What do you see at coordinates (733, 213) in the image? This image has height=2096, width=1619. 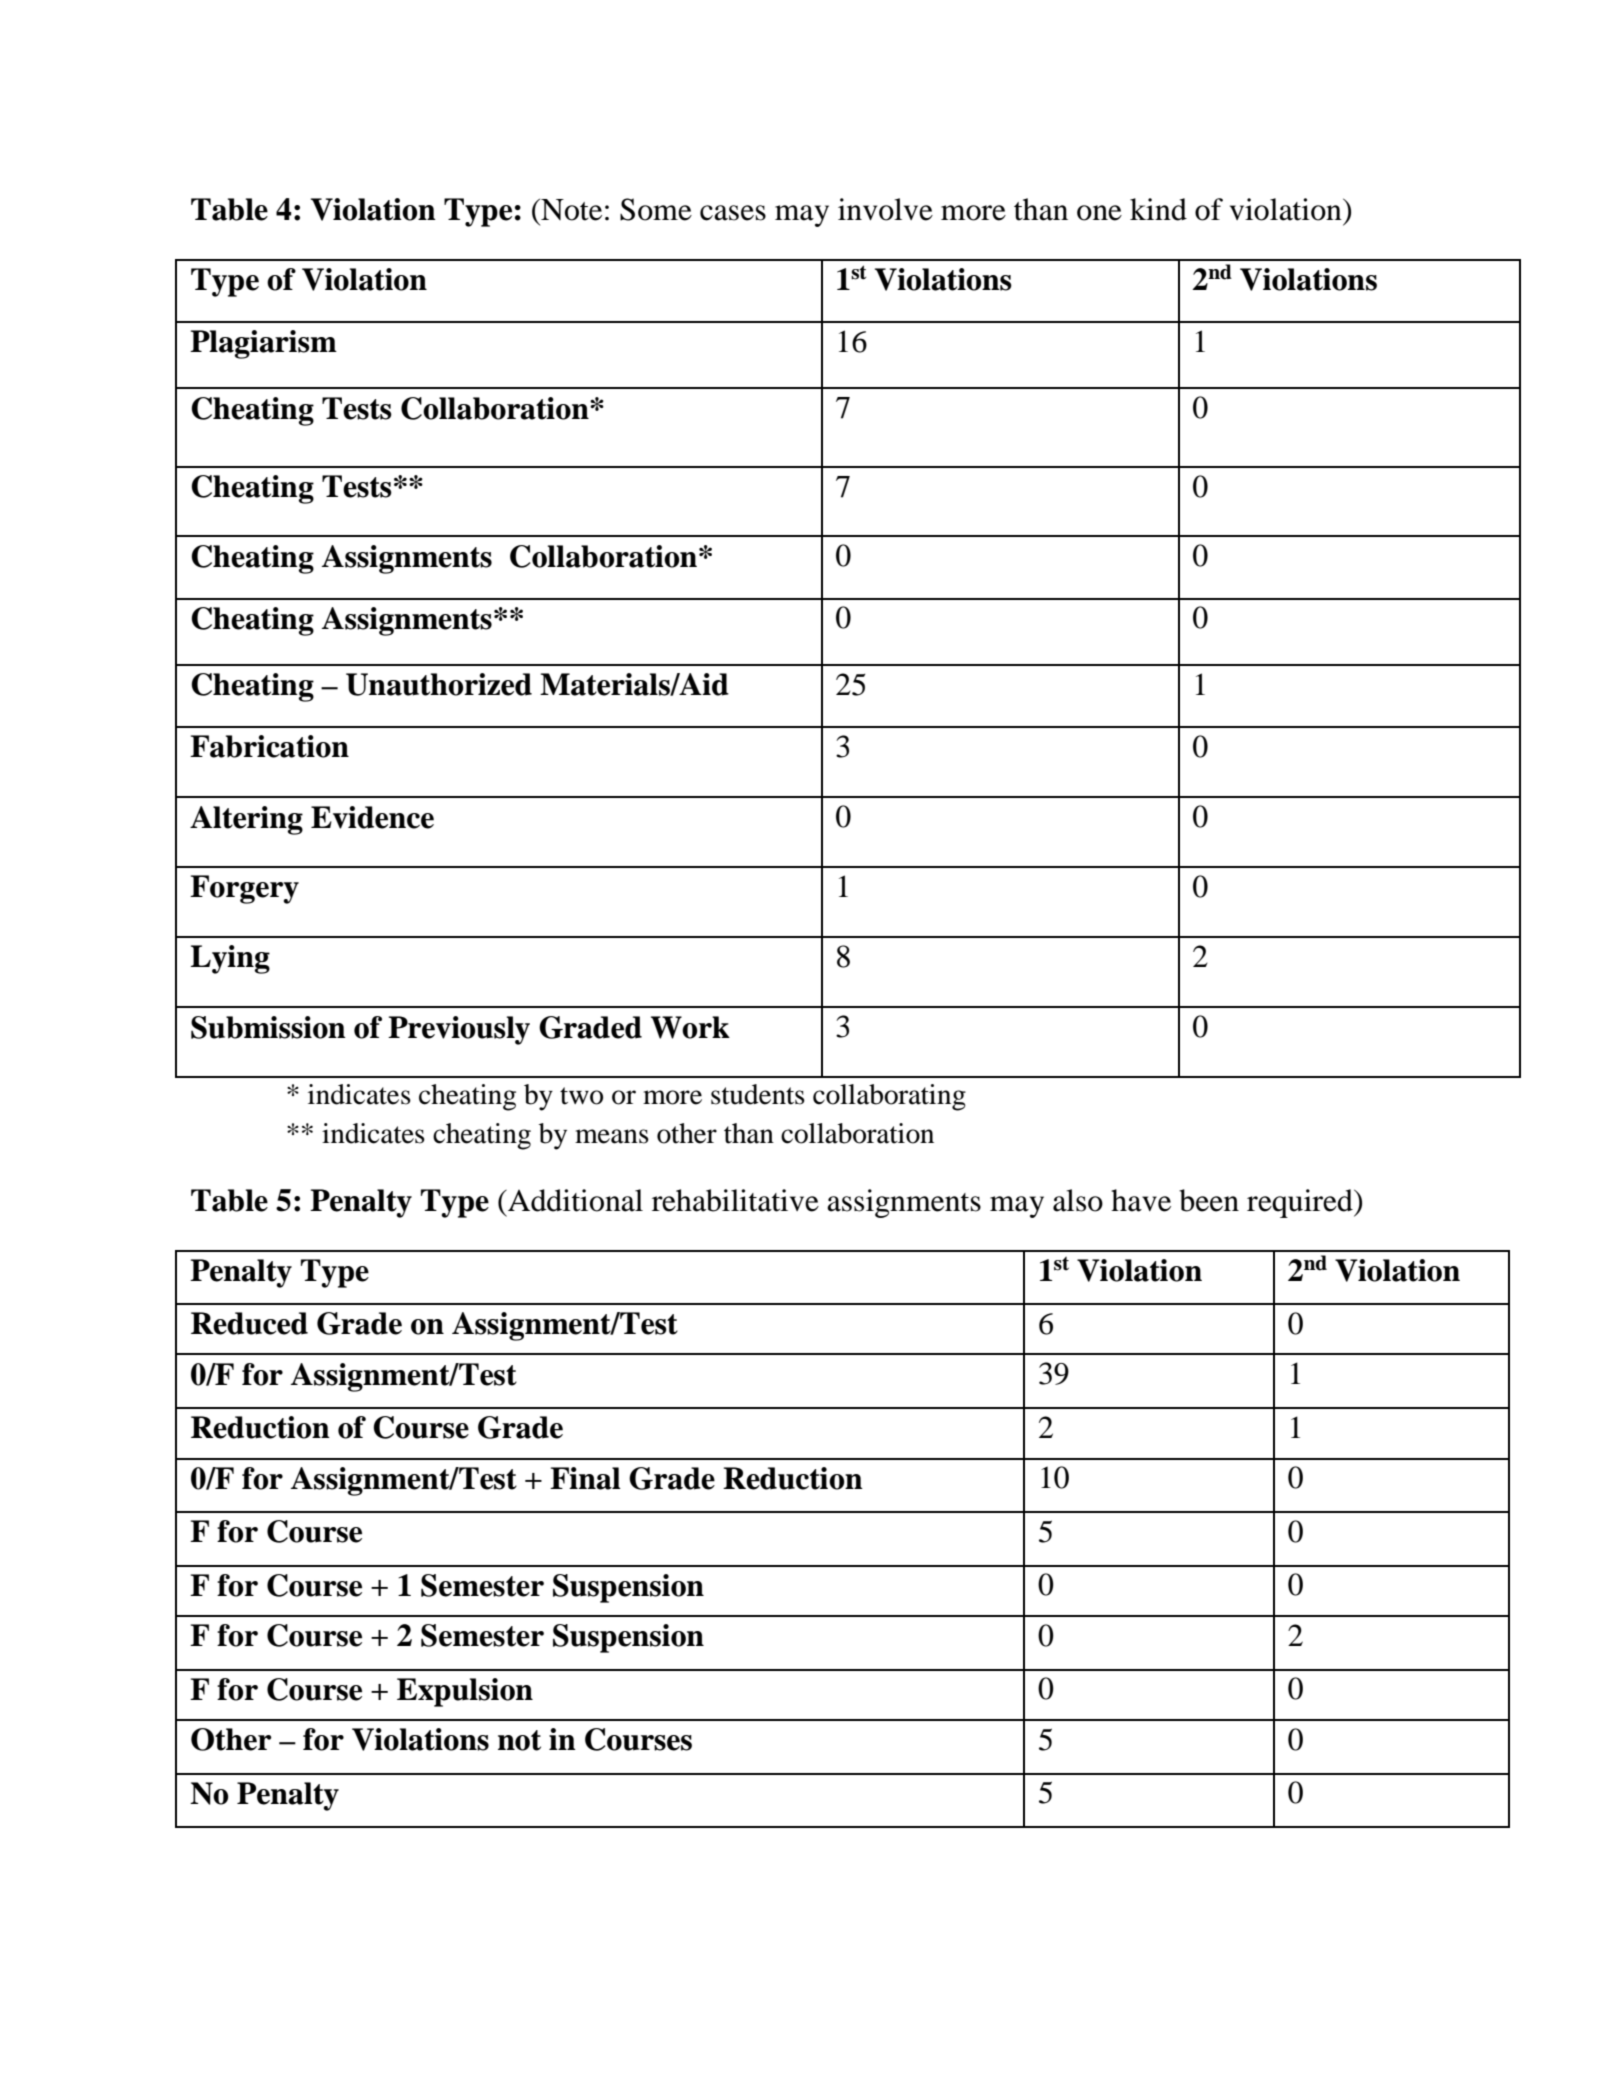 I see `cases` at bounding box center [733, 213].
